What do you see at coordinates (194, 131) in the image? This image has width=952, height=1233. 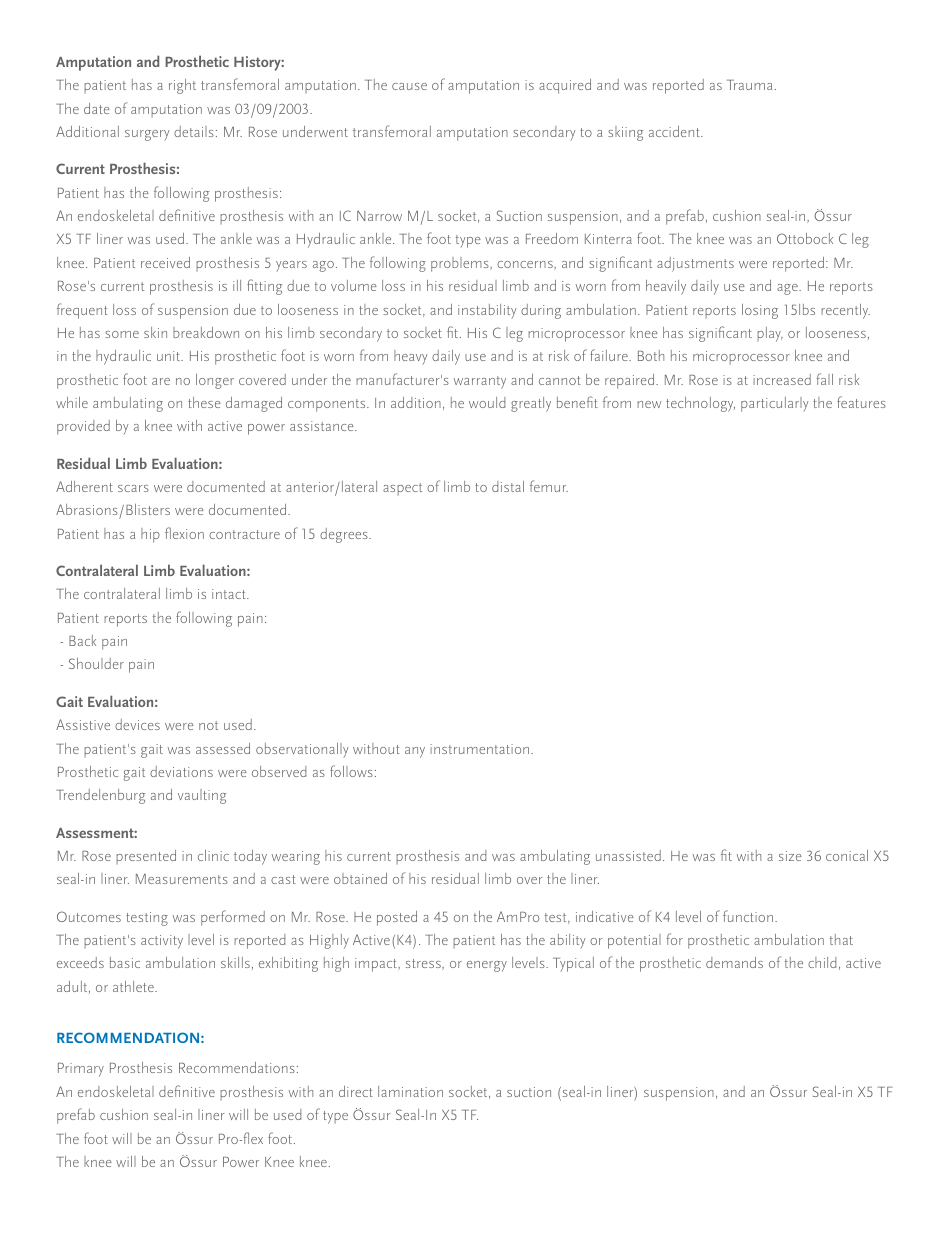 I see `details` at bounding box center [194, 131].
